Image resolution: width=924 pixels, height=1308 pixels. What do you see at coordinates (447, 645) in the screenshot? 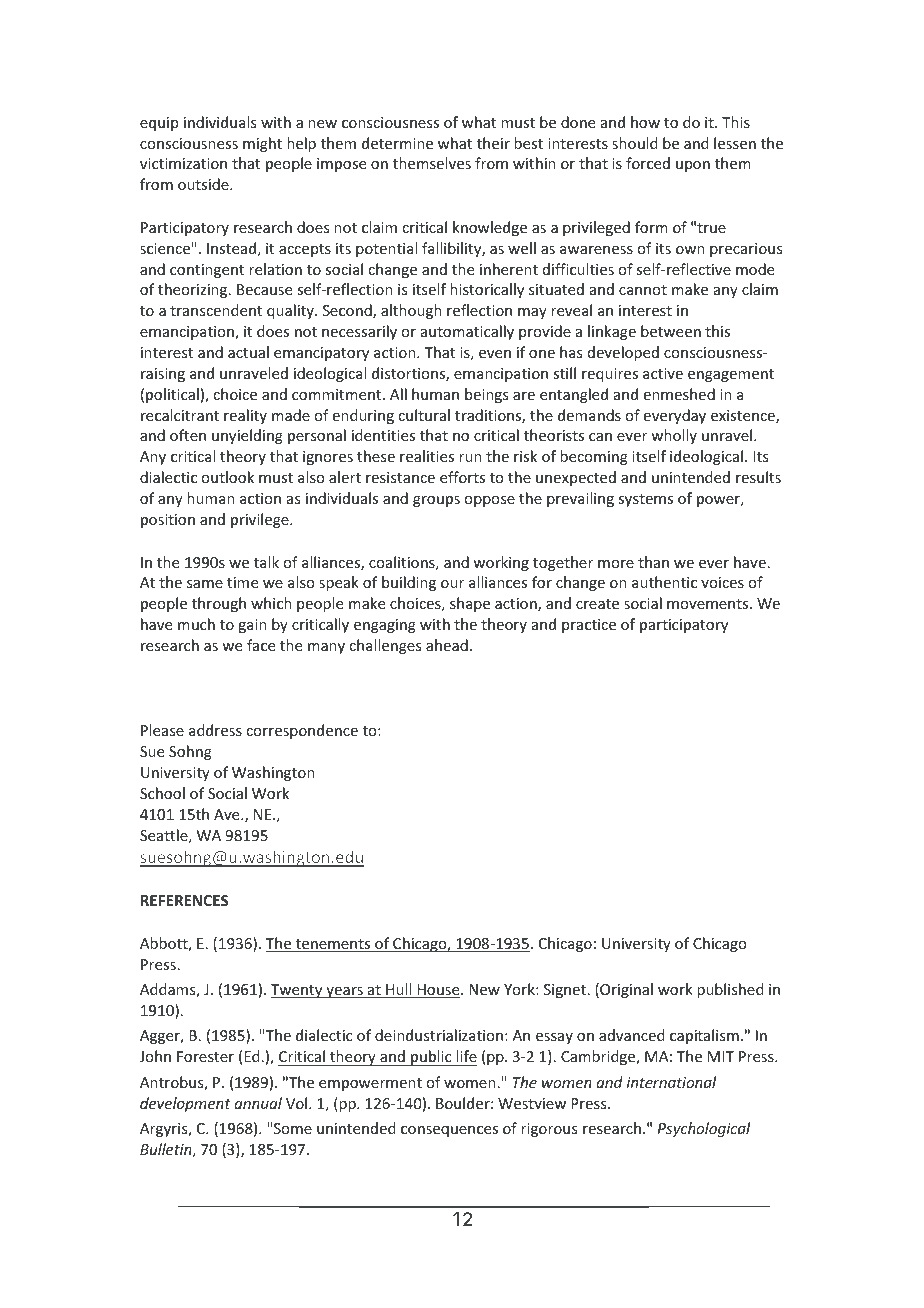
I see `ahead` at bounding box center [447, 645].
